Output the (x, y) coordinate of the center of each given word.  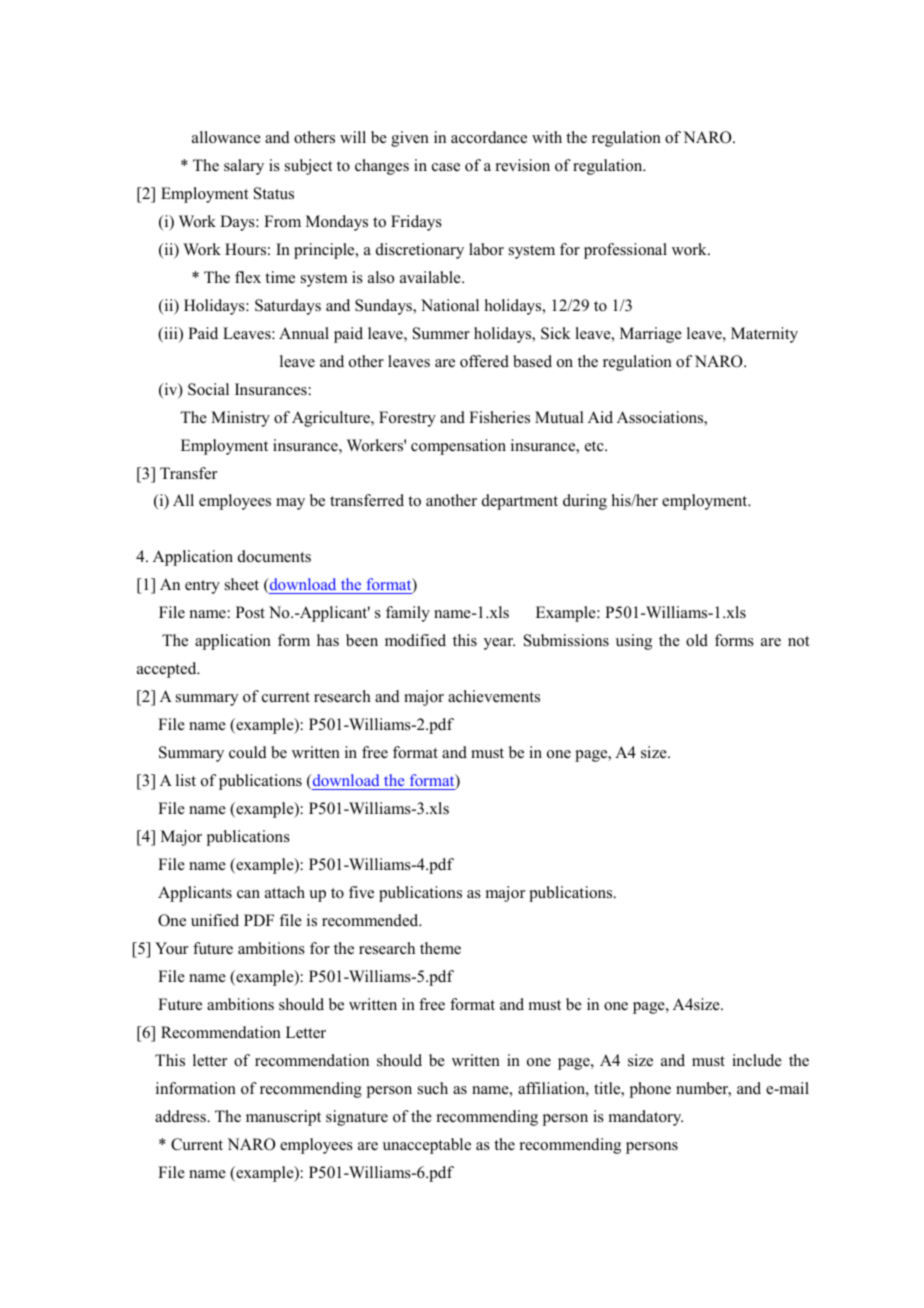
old (697, 640)
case (446, 167)
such (433, 1088)
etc (595, 446)
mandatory (646, 1118)
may (290, 504)
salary (244, 167)
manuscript (283, 1118)
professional (625, 251)
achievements (494, 696)
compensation (458, 447)
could (248, 752)
